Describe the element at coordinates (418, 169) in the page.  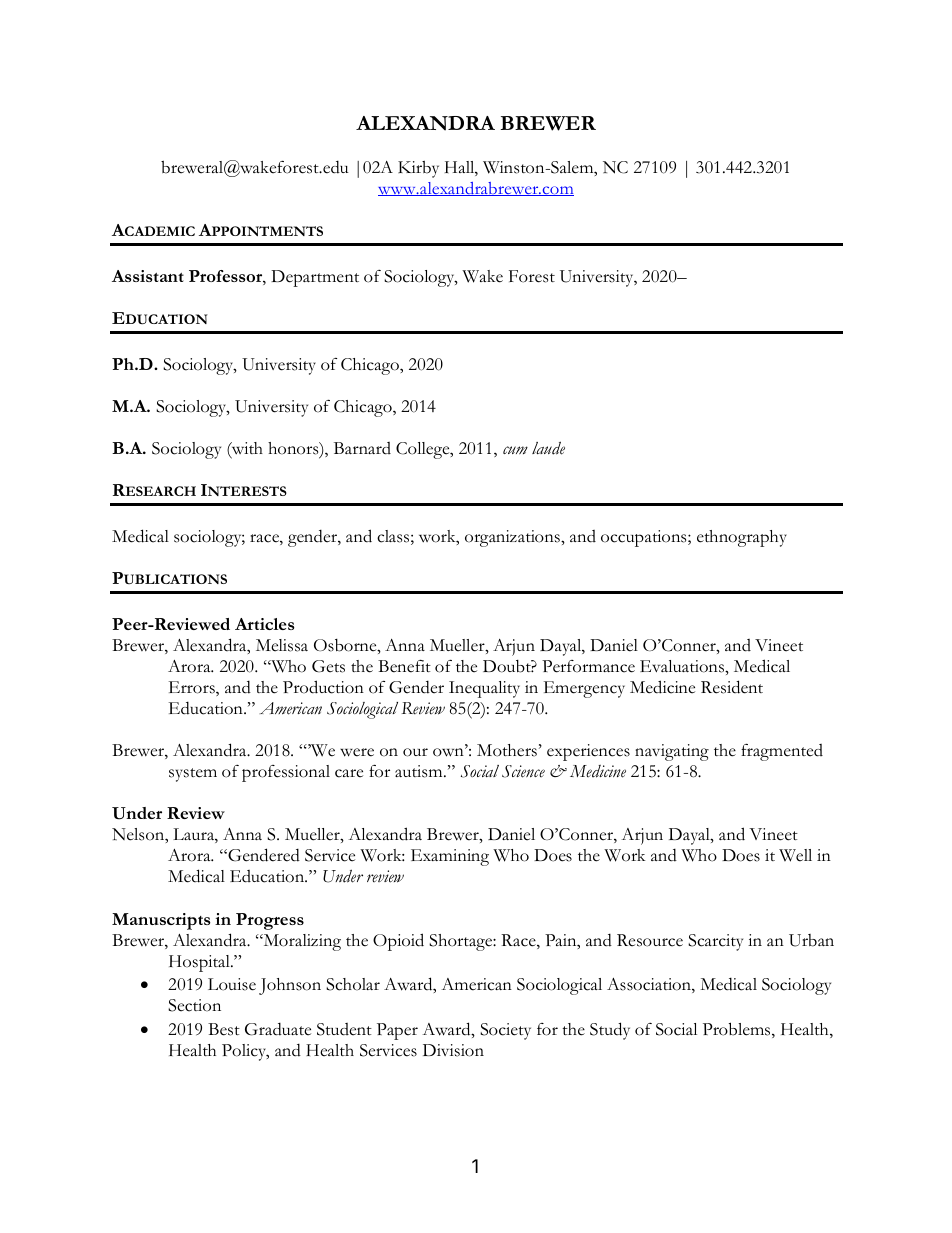
I see `Kirby` at that location.
